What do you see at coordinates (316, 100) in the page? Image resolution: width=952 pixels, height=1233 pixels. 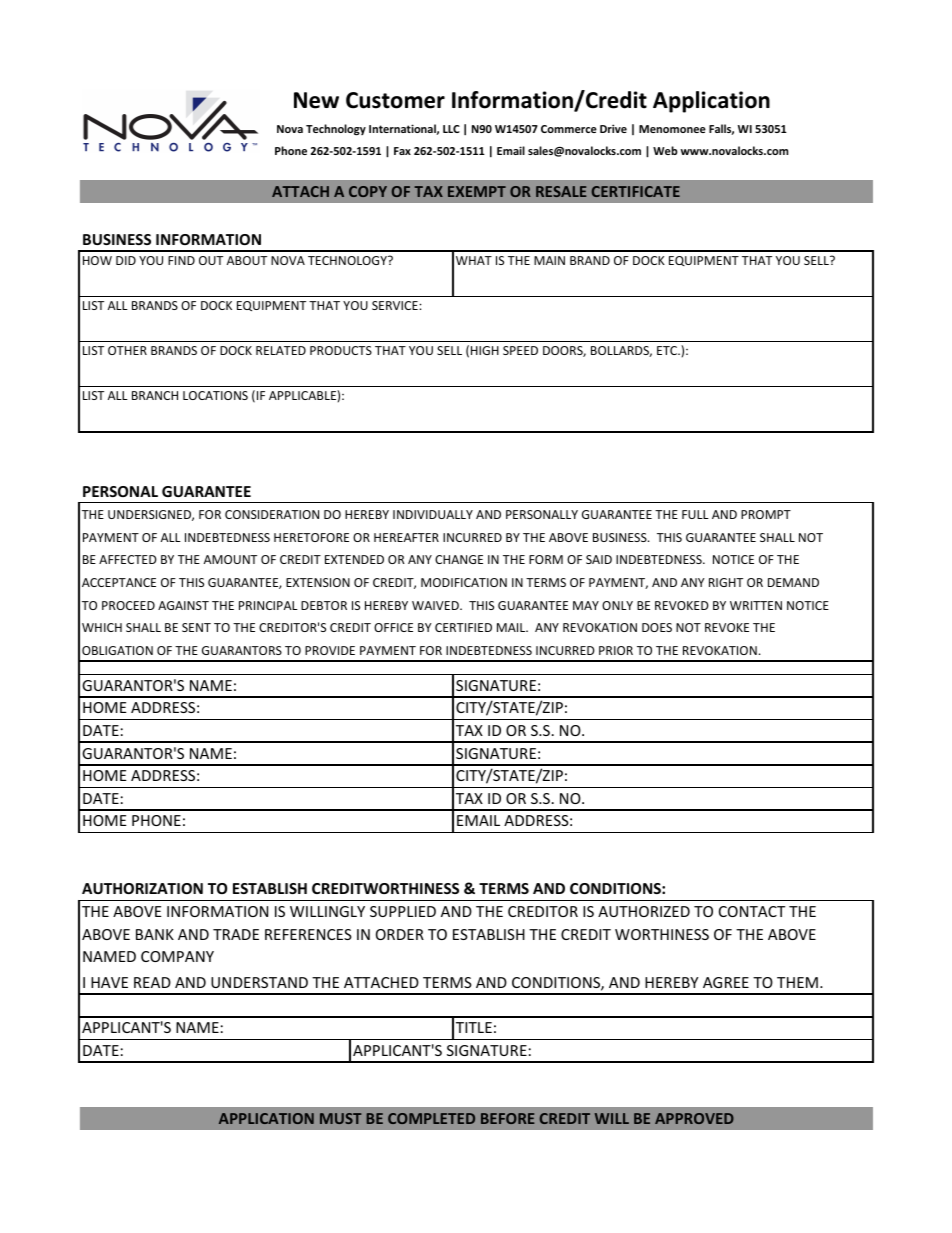 I see `New` at bounding box center [316, 100].
